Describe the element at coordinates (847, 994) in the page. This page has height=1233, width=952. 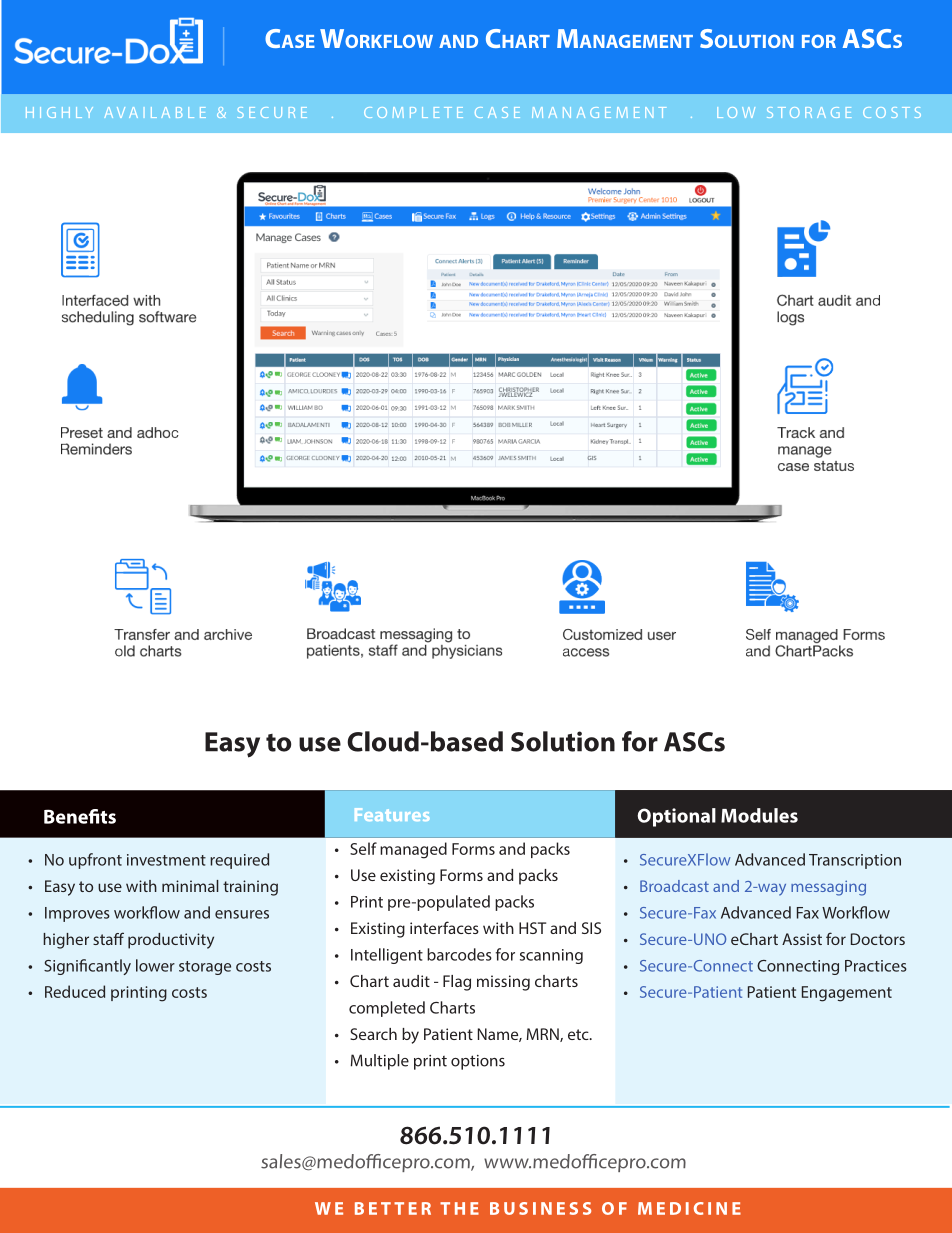
I see `Engagement` at that location.
